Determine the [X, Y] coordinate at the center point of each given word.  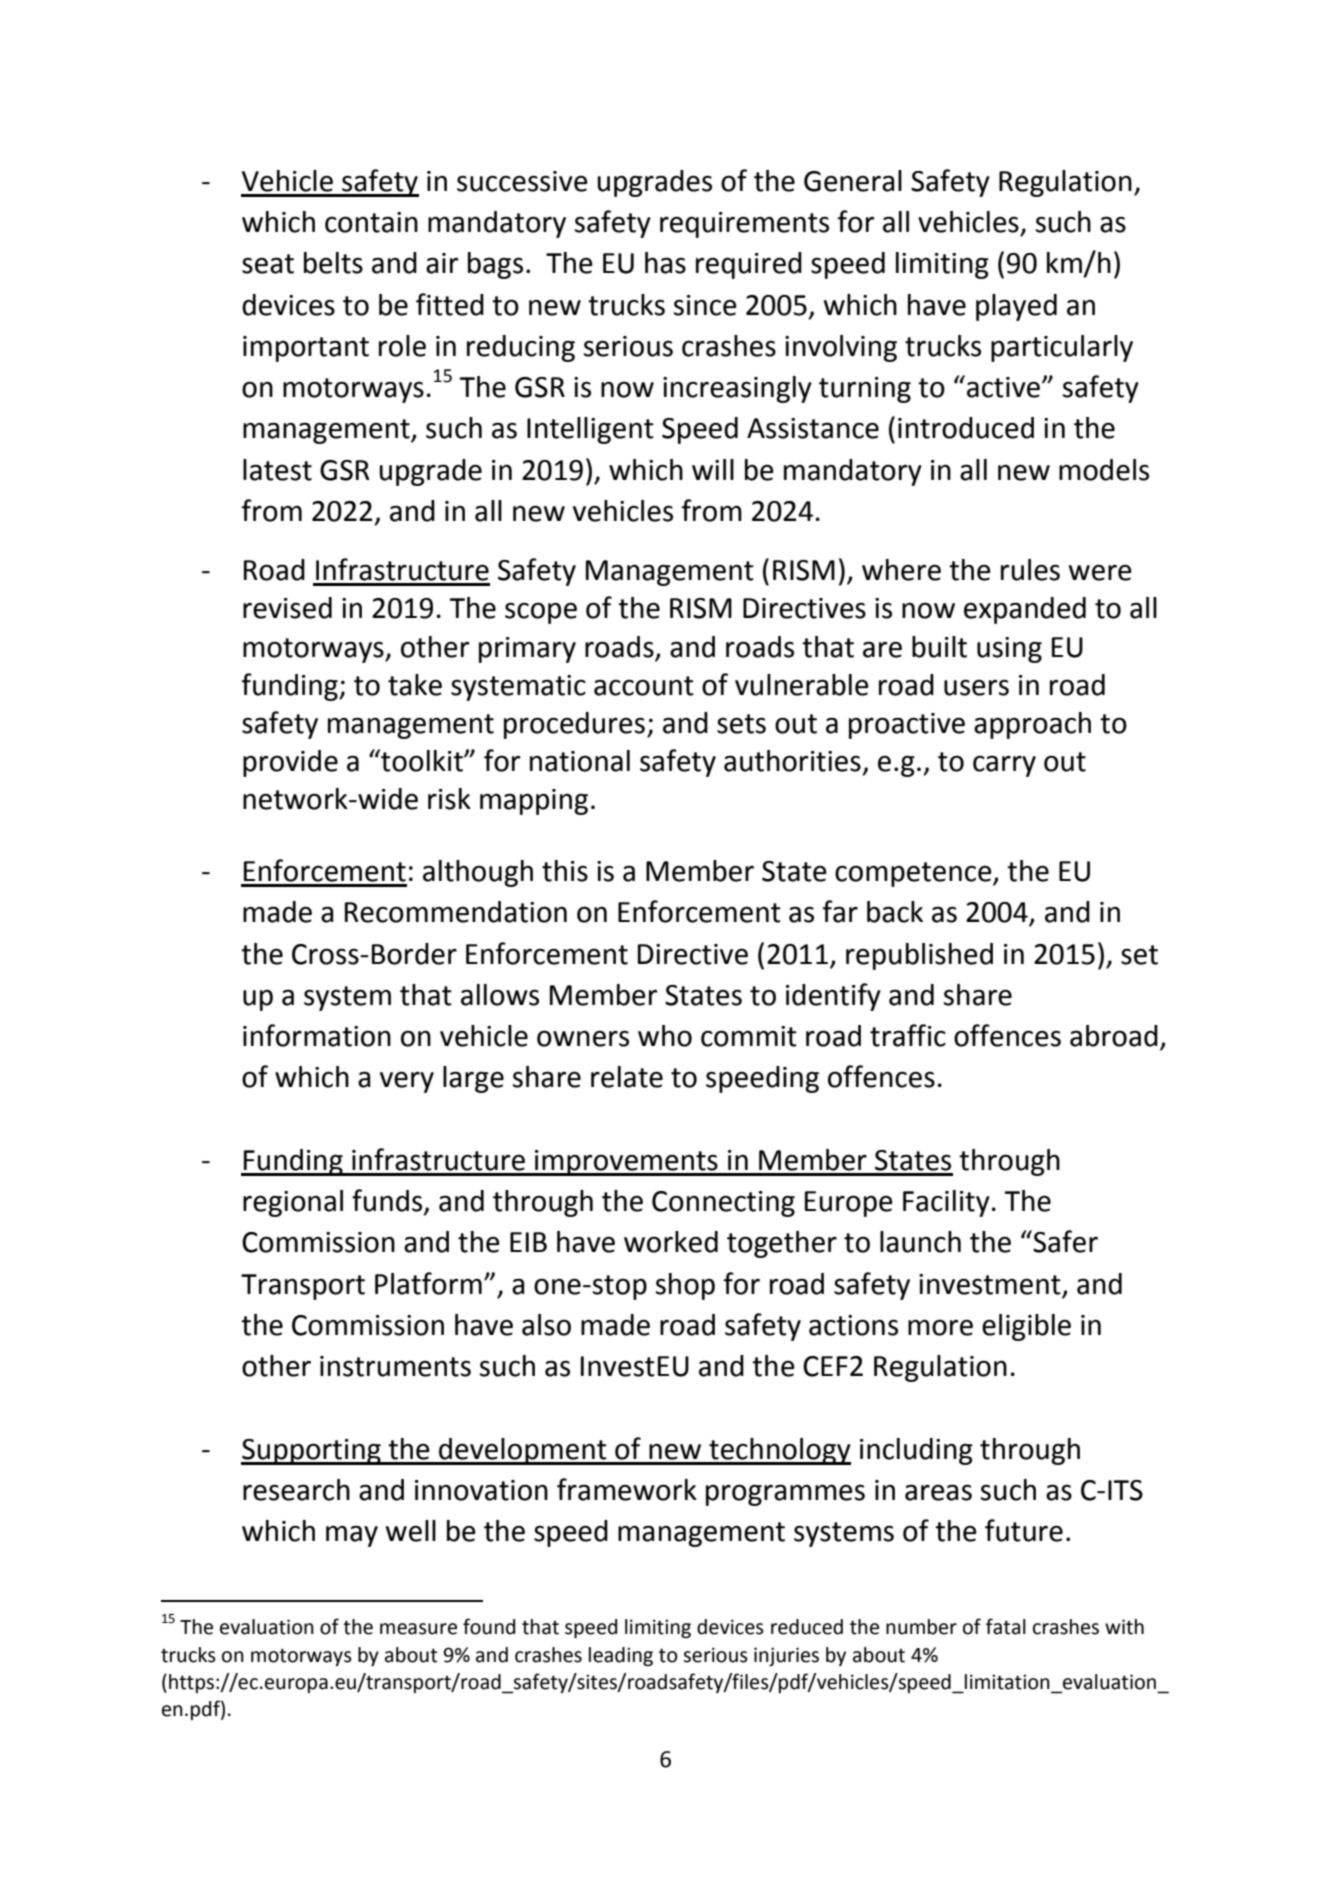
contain [371, 222]
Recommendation [456, 912]
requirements [744, 225]
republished [919, 956]
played [1016, 307]
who [665, 1036]
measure [418, 1629]
